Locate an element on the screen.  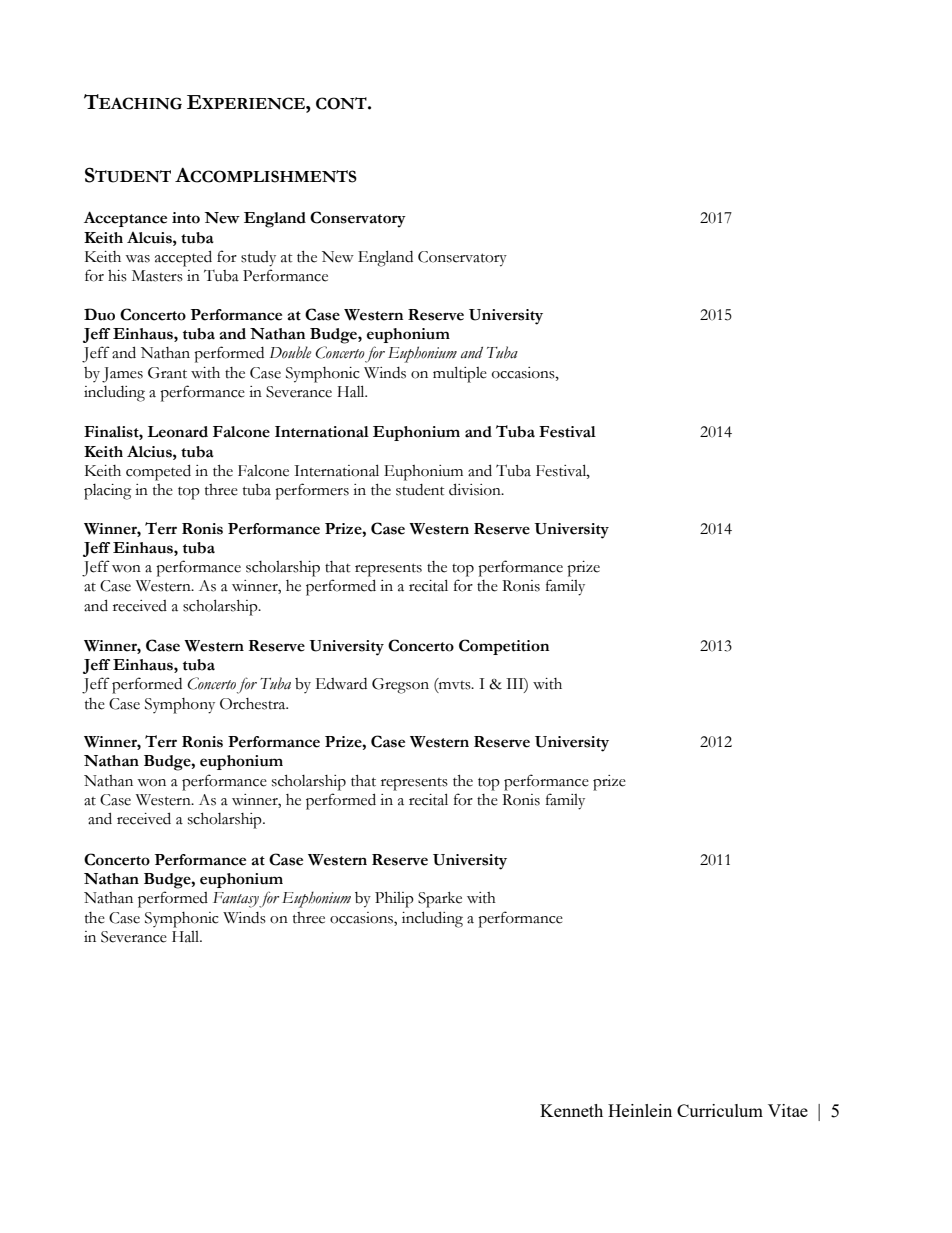
Competition is located at coordinates (504, 647).
